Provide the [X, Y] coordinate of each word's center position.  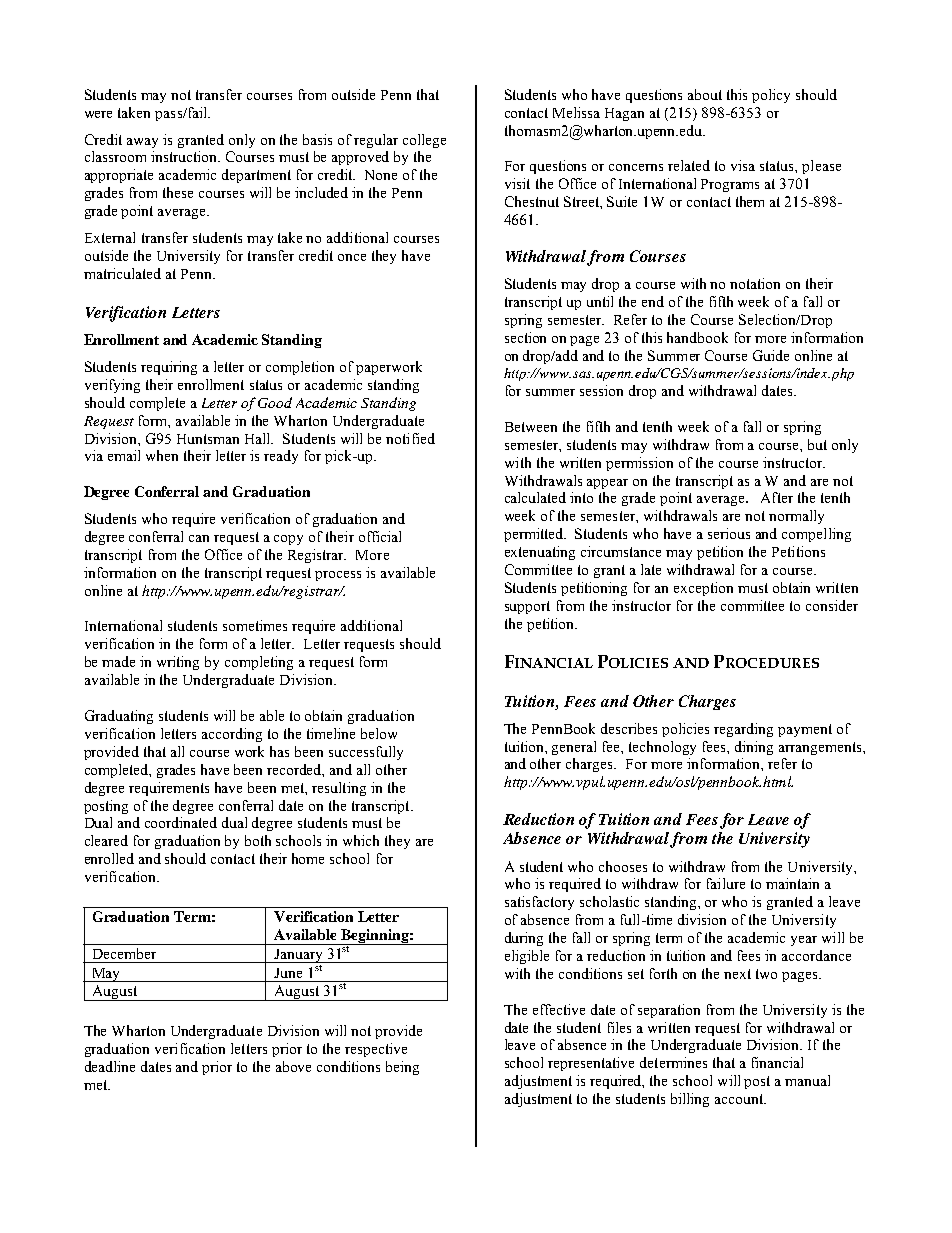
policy [771, 96]
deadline [110, 1066]
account [740, 1099]
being [402, 1068]
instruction [185, 156]
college [424, 141]
